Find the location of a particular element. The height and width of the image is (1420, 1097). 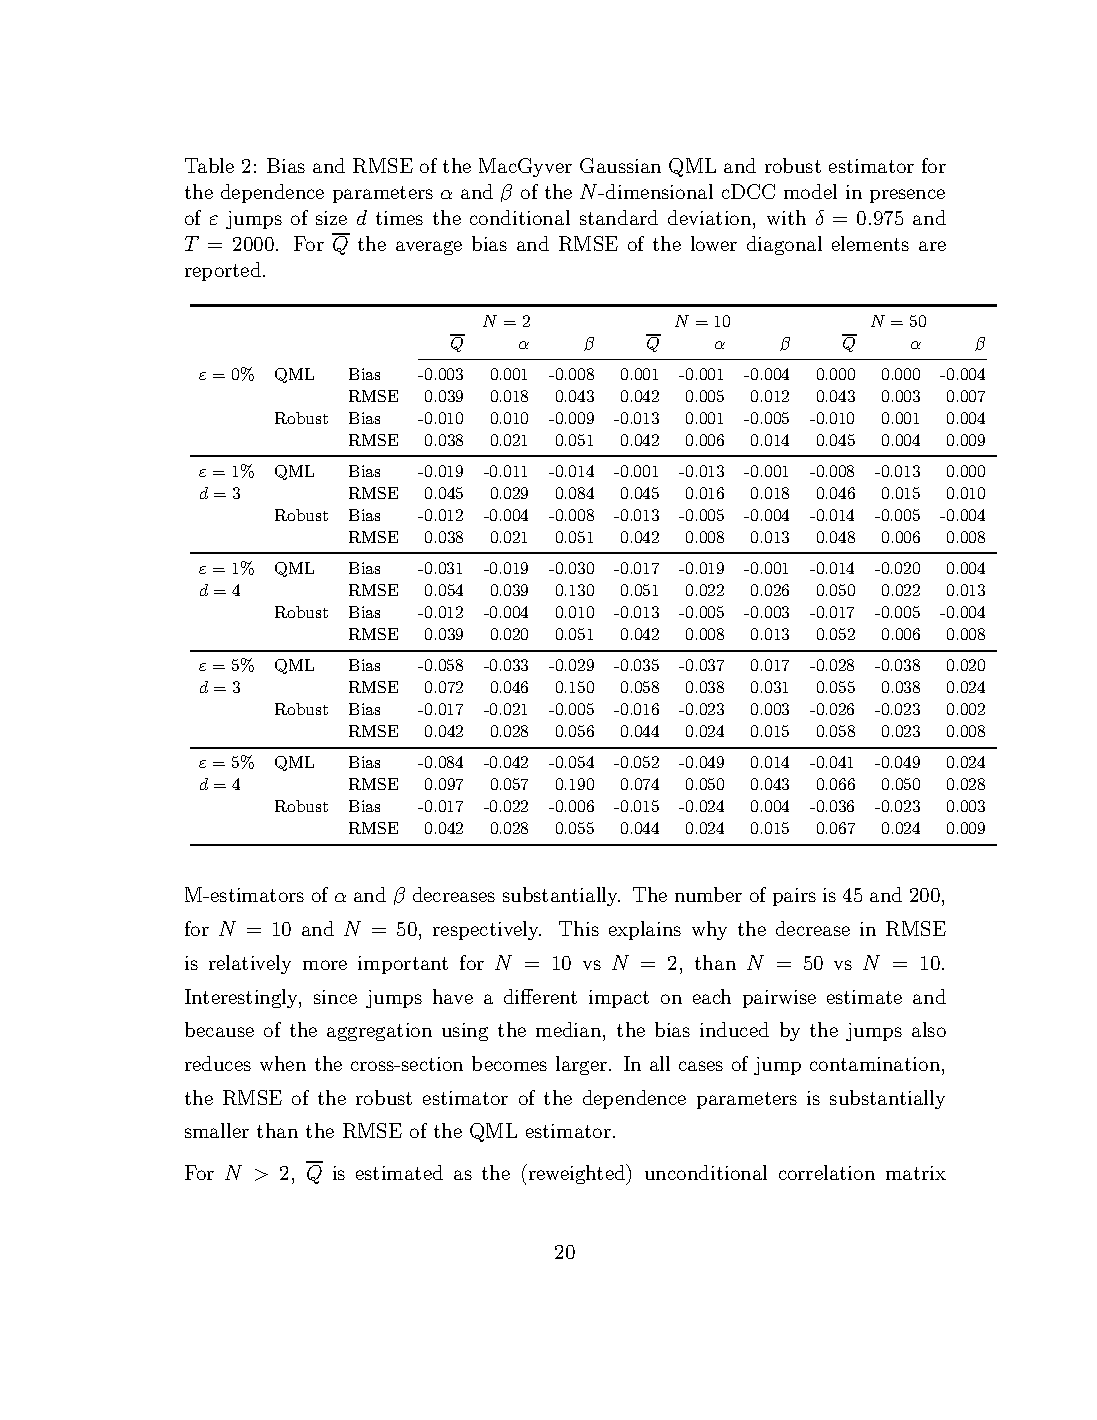

smaller is located at coordinates (217, 1130).
